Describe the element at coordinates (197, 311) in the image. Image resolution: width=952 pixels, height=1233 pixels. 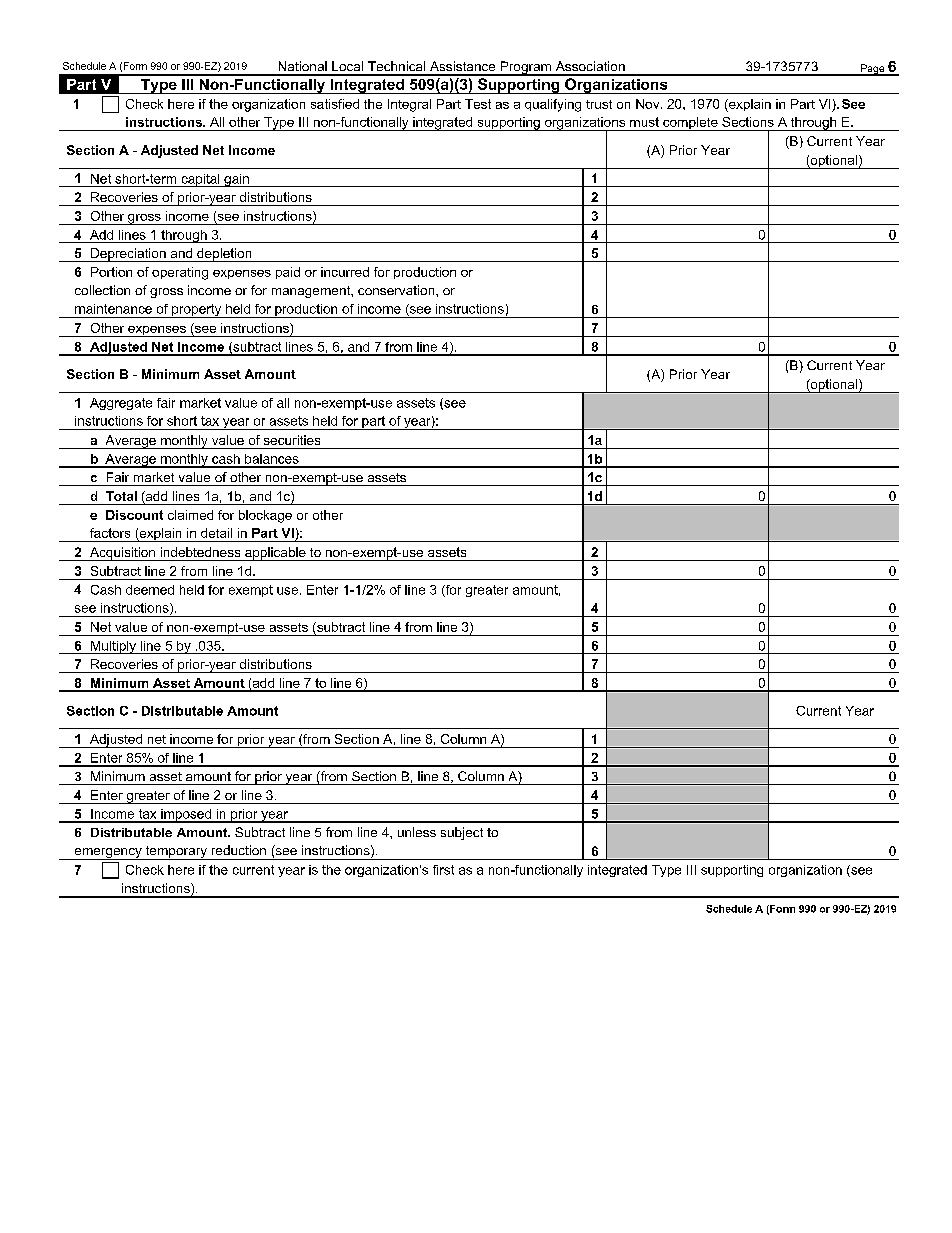
I see `property` at that location.
